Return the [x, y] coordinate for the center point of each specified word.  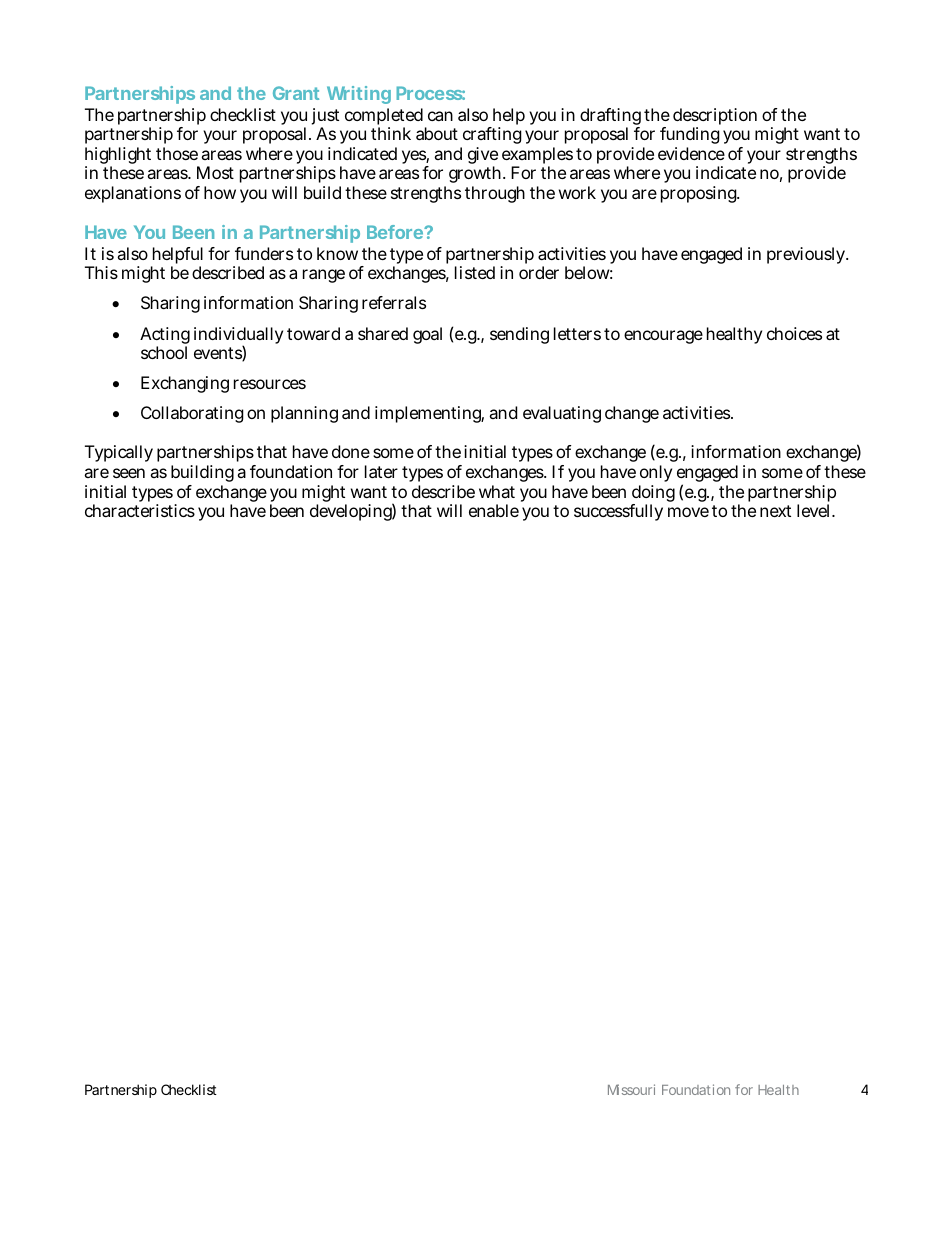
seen [129, 473]
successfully [618, 512]
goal [427, 335]
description [715, 118]
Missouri [631, 1089]
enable [494, 510]
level [815, 510]
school [164, 352]
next [775, 511]
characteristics [140, 510]
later [381, 471]
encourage [663, 337]
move [688, 512]
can [440, 116]
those [177, 153]
